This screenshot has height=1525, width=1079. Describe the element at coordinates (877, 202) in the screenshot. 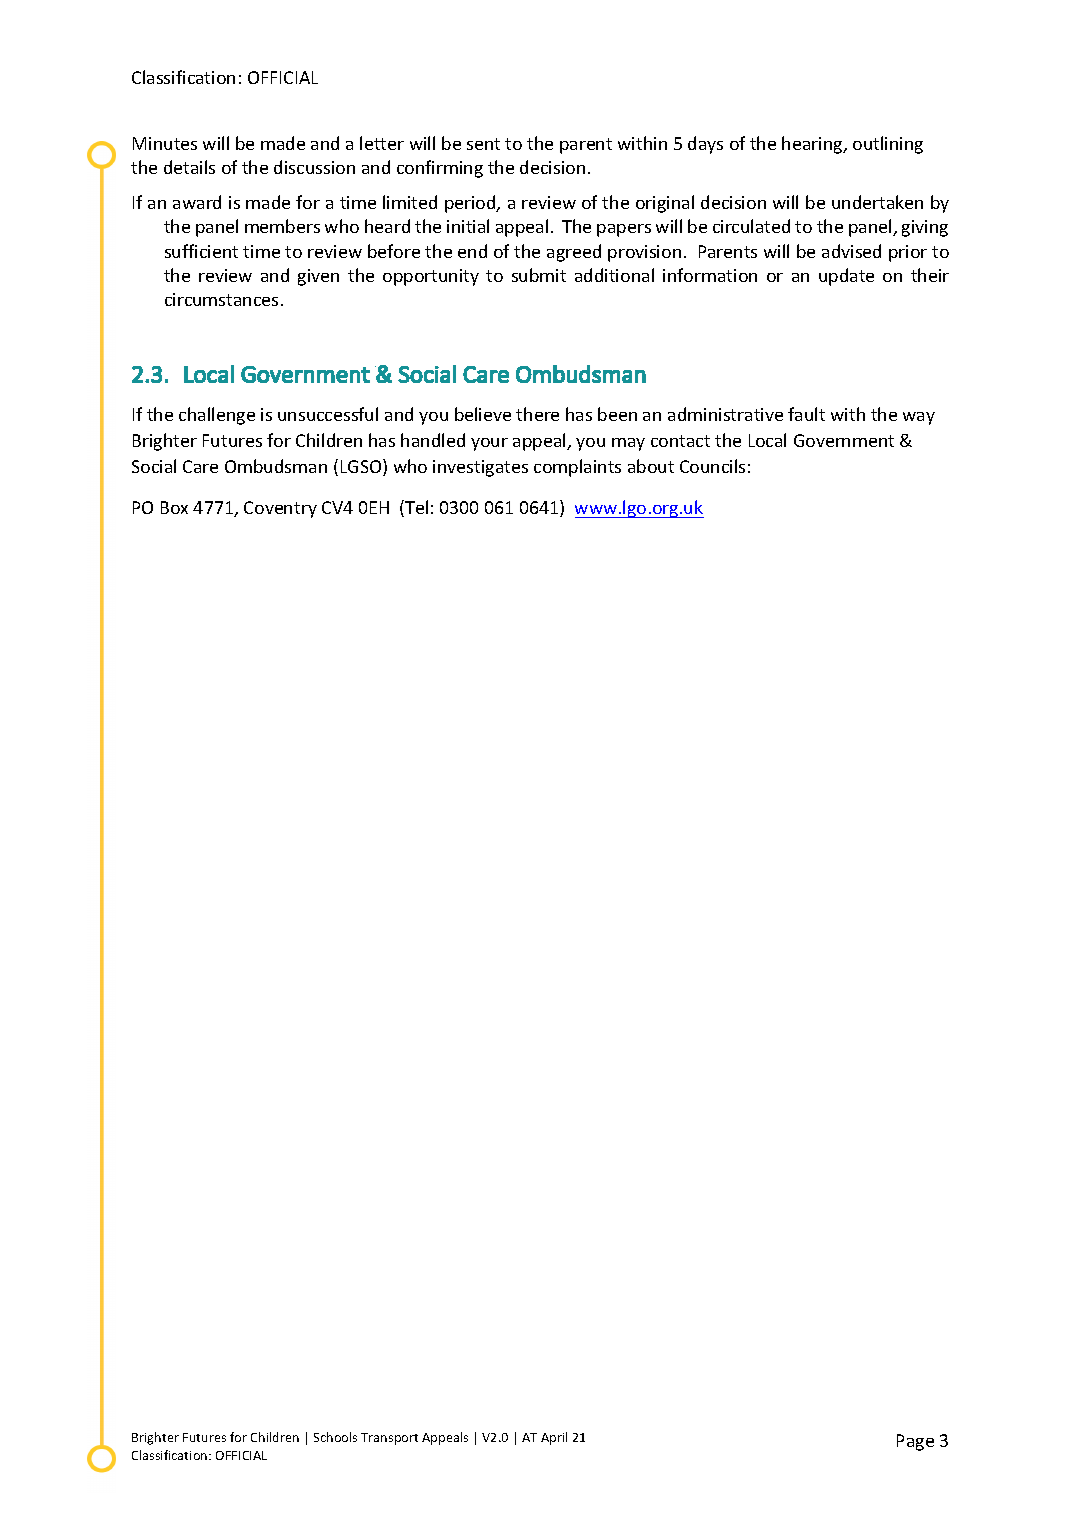

I see `undertaken` at that location.
